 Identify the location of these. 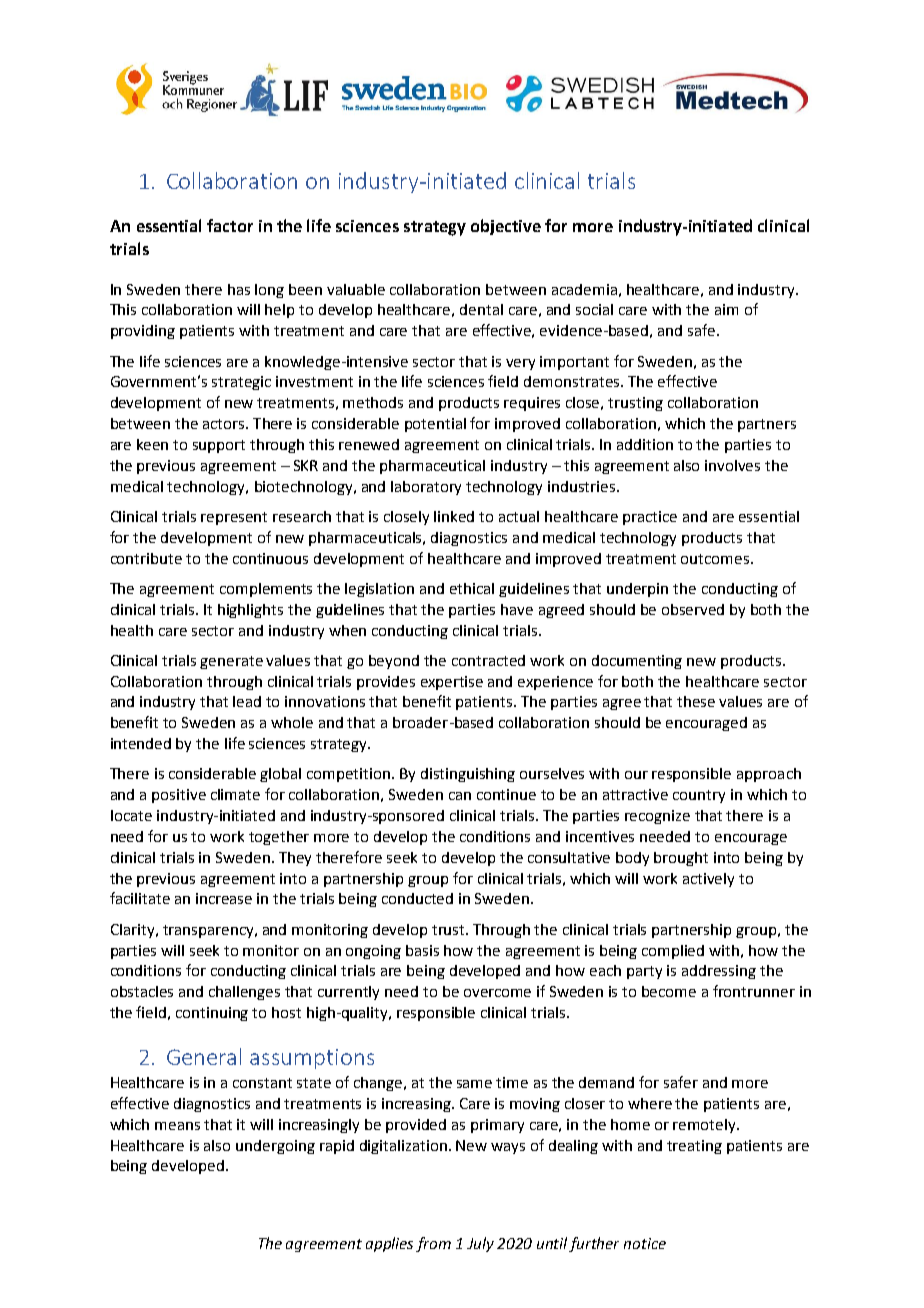
(696, 701).
